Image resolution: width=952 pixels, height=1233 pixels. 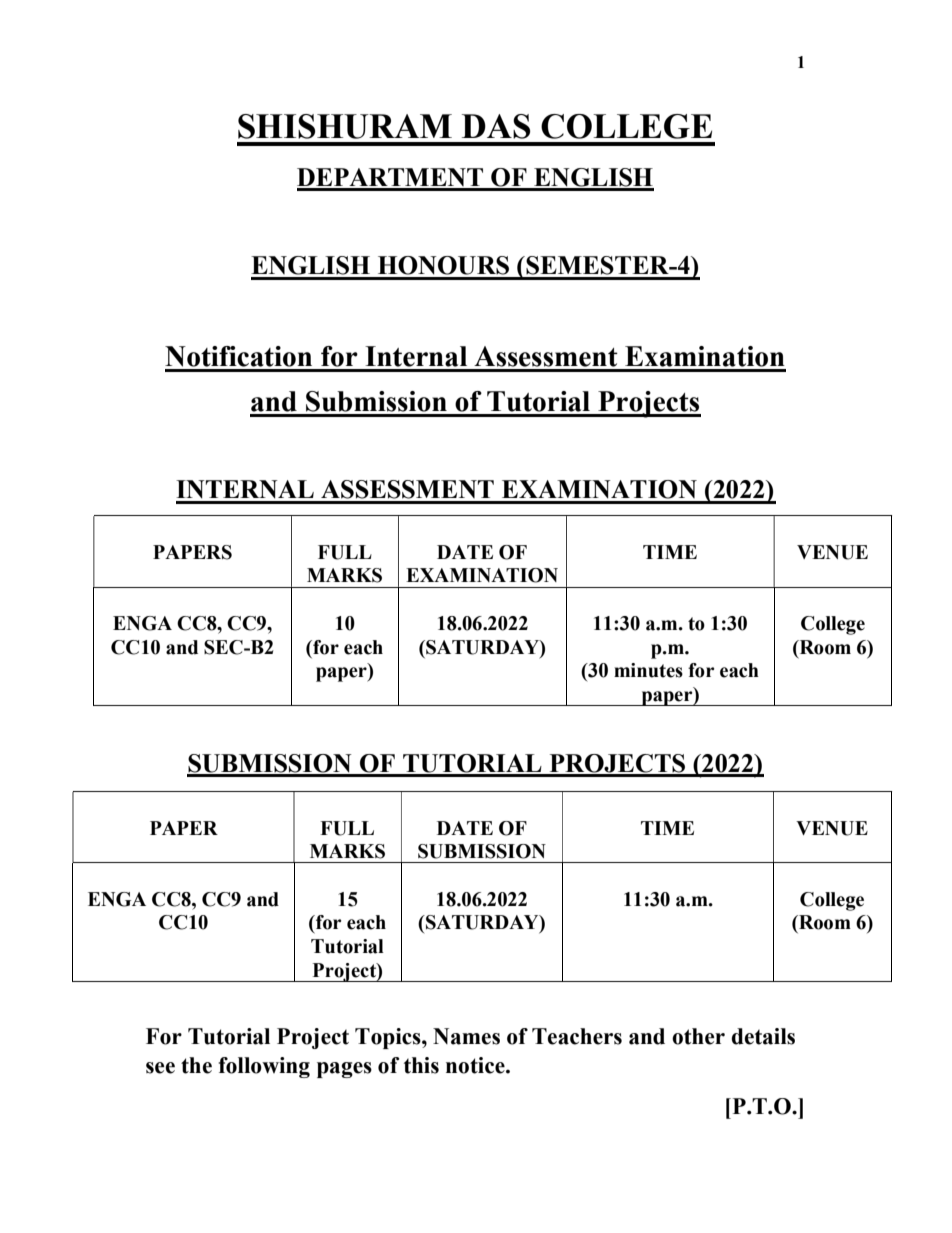 I want to click on this, so click(x=421, y=1065).
